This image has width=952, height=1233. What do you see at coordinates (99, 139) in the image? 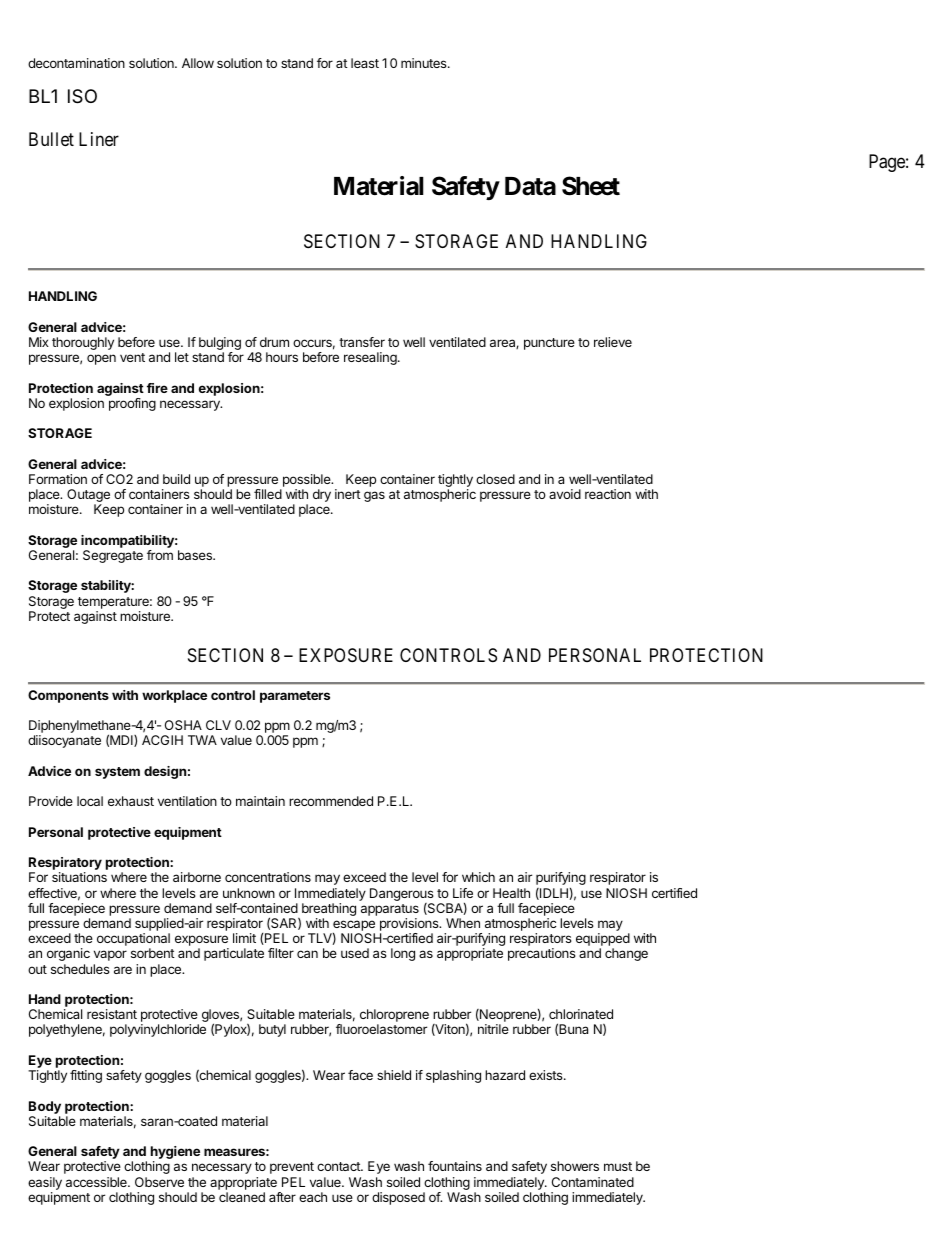
I see `Liner` at bounding box center [99, 139].
